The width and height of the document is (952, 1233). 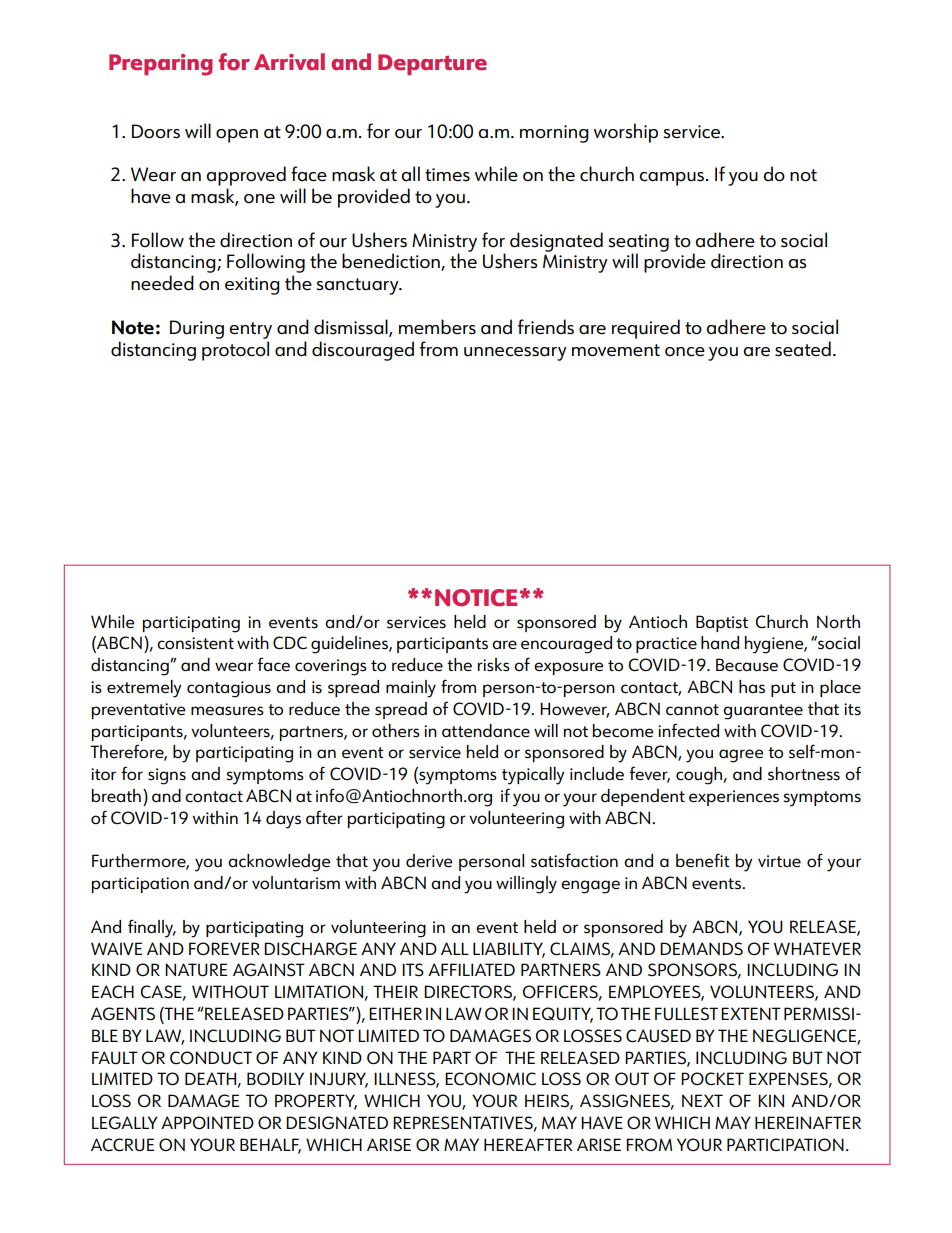 I want to click on unnecessary, so click(x=515, y=354).
